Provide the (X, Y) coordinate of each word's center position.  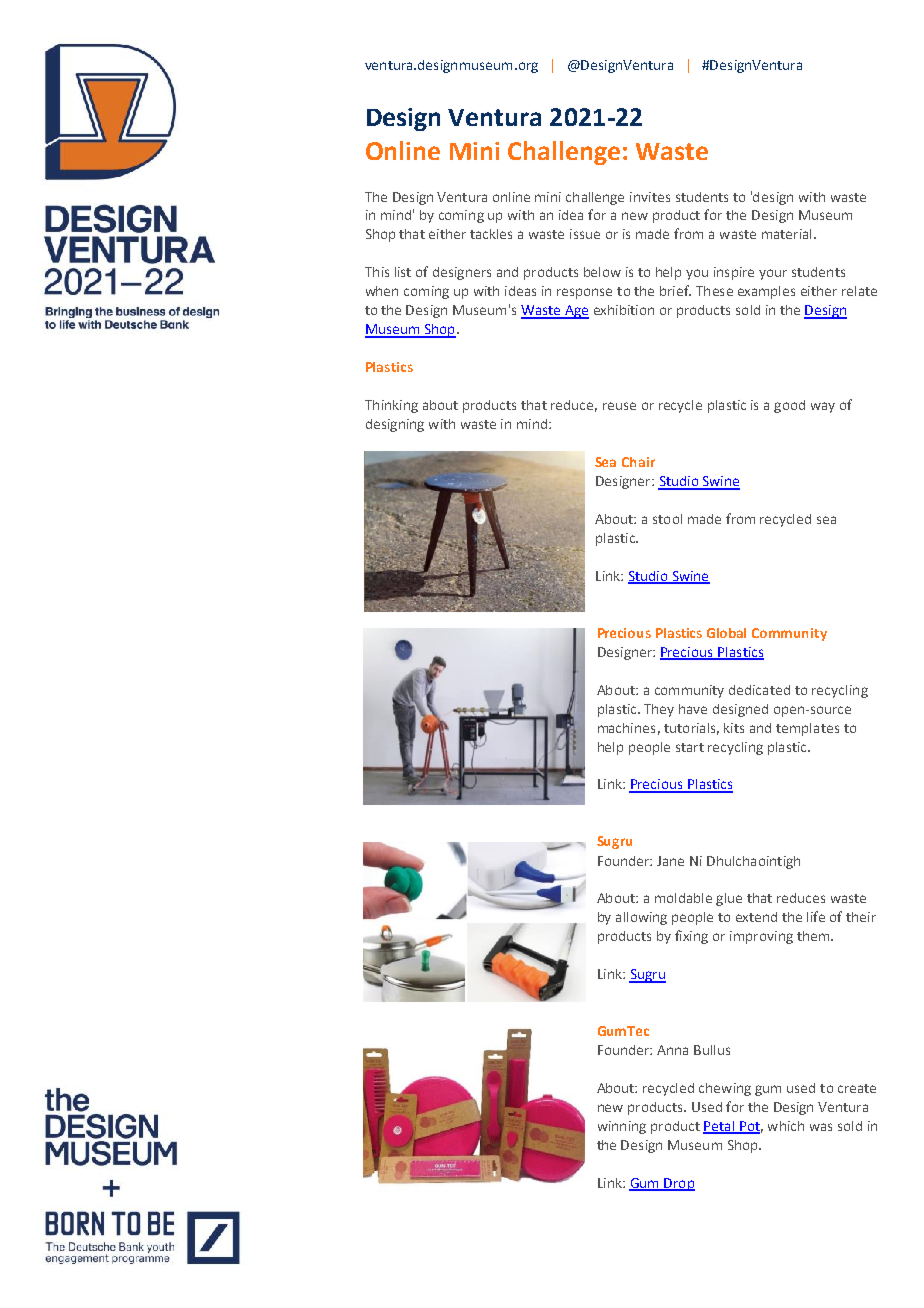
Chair (638, 462)
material (786, 234)
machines (626, 728)
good (789, 406)
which (786, 1126)
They (659, 710)
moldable (683, 898)
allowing (641, 918)
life (816, 916)
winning (622, 1127)
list (403, 272)
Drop (678, 1184)
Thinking (391, 406)
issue (585, 234)
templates (807, 729)
